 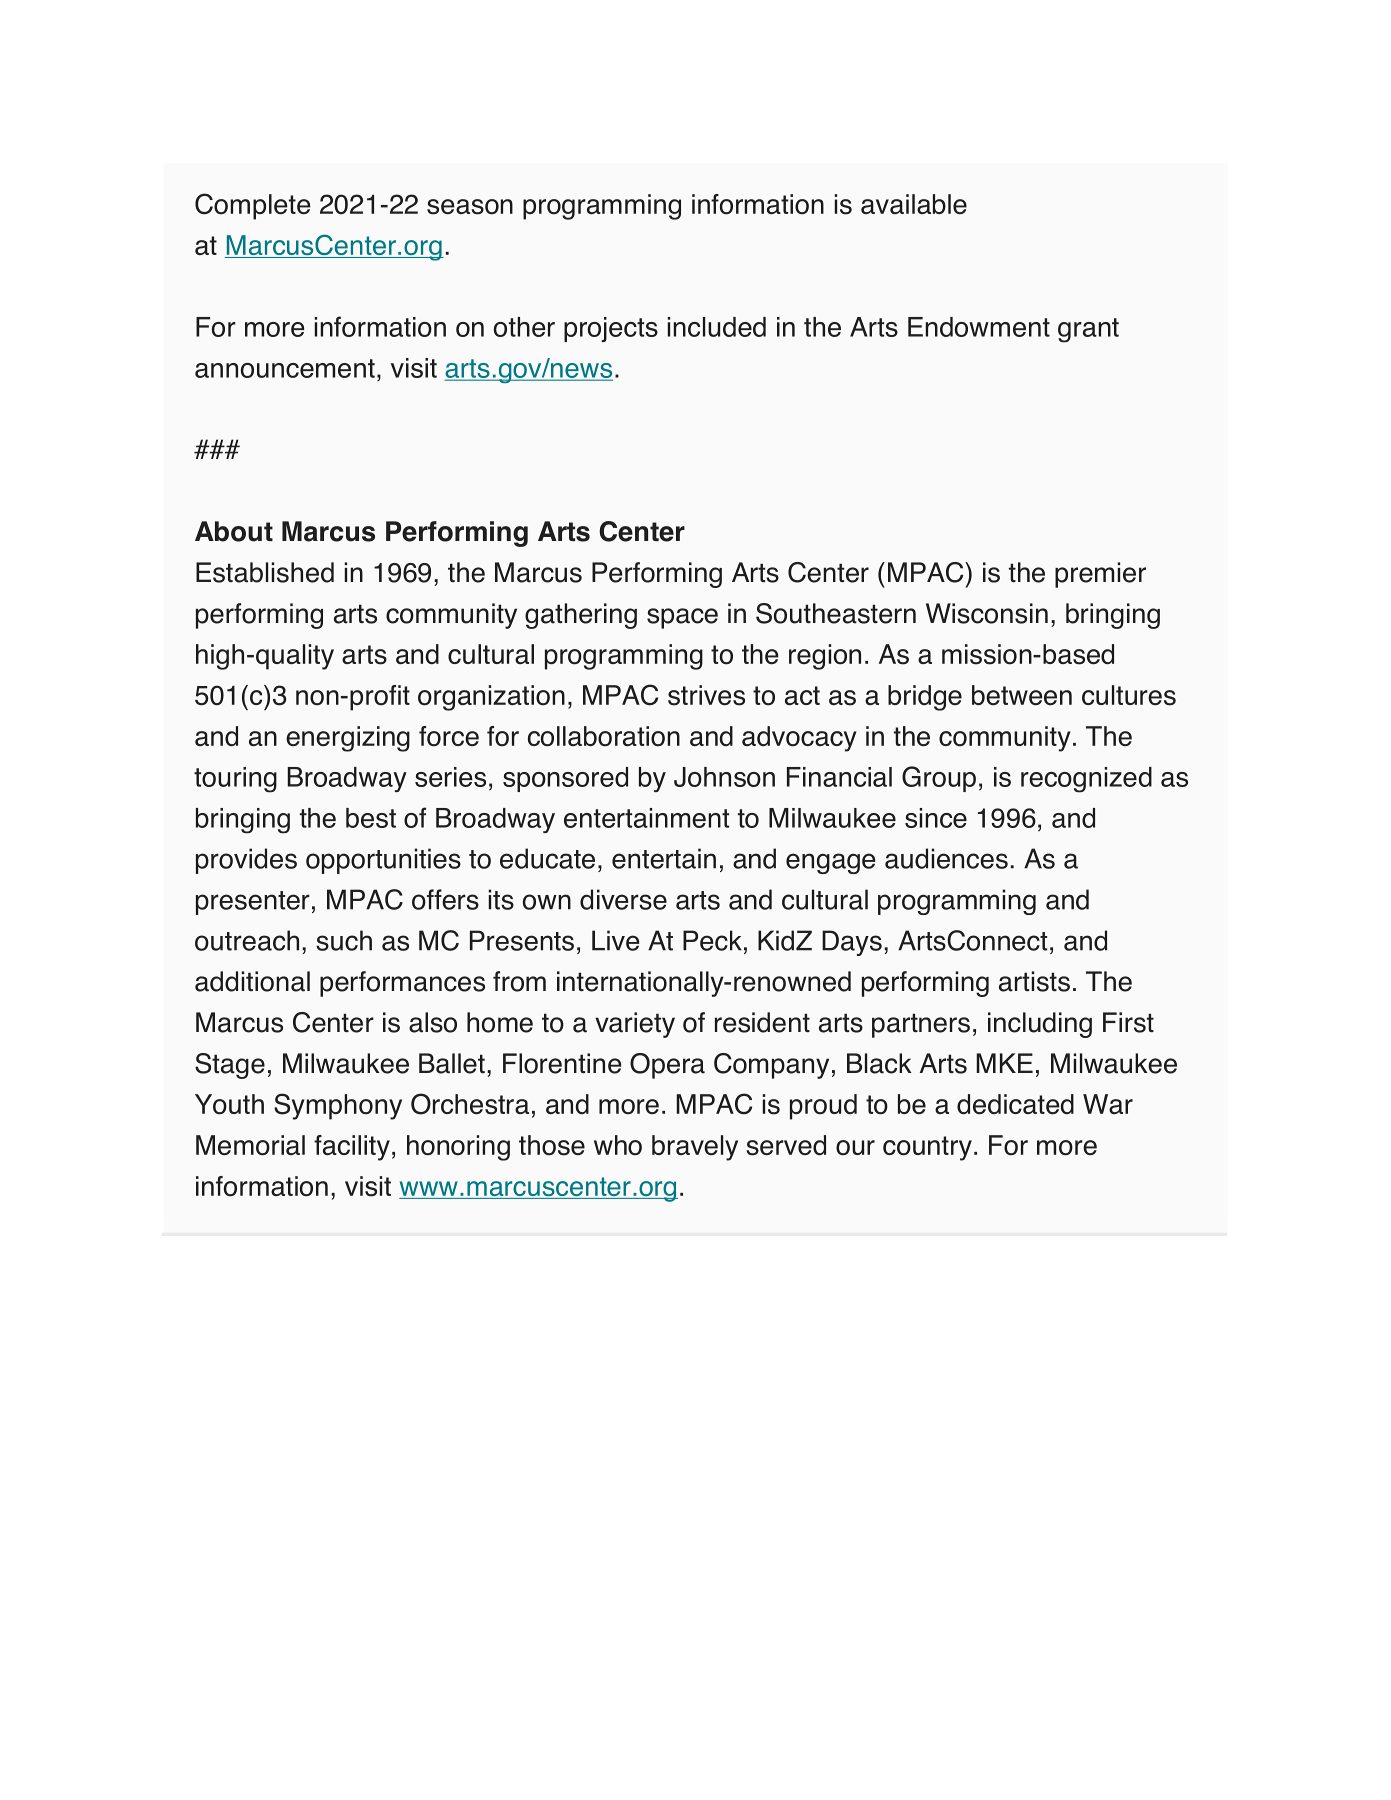 I want to click on Symphony, so click(x=338, y=1106).
